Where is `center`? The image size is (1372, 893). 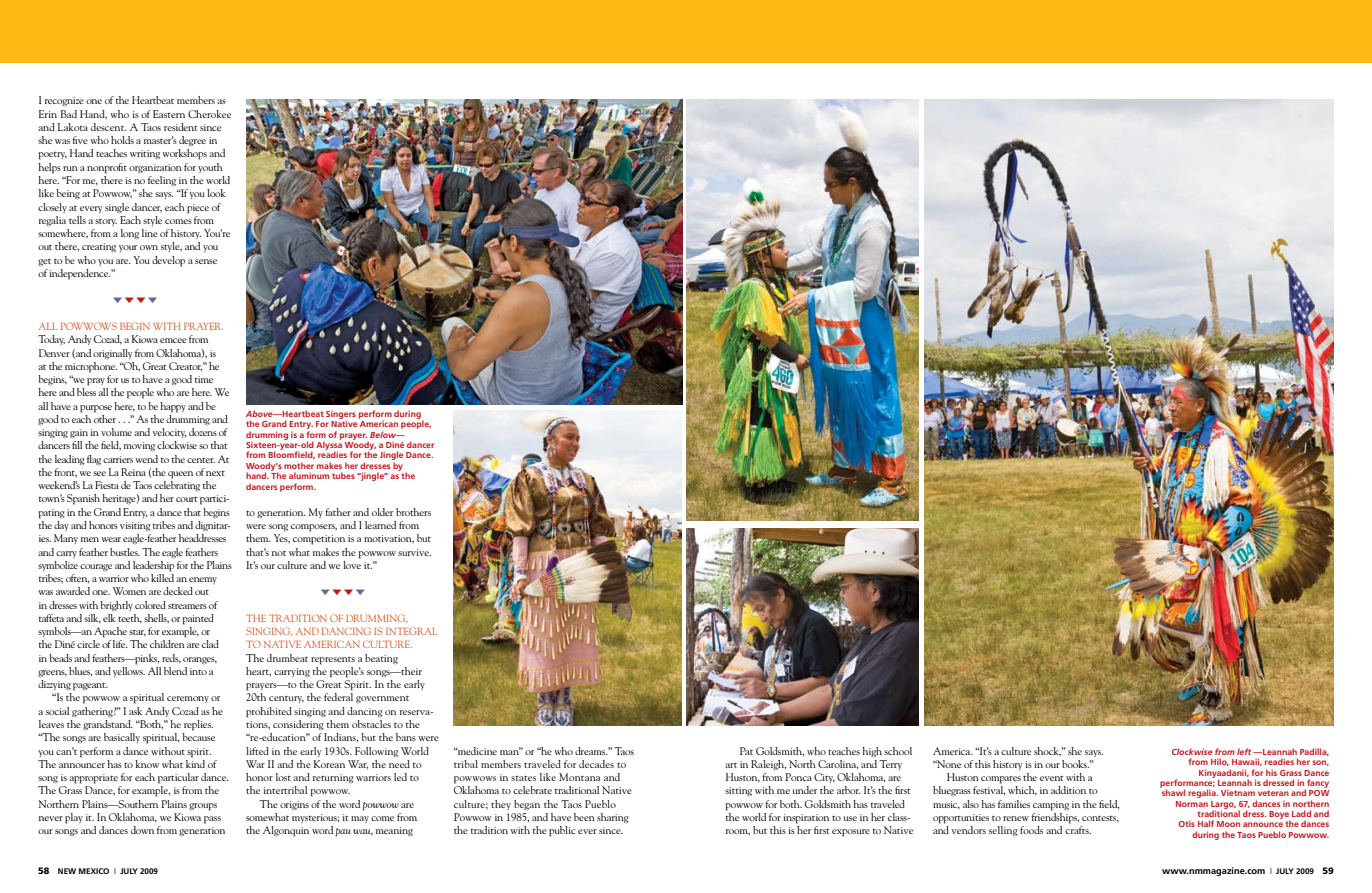
center is located at coordinates (201, 460).
